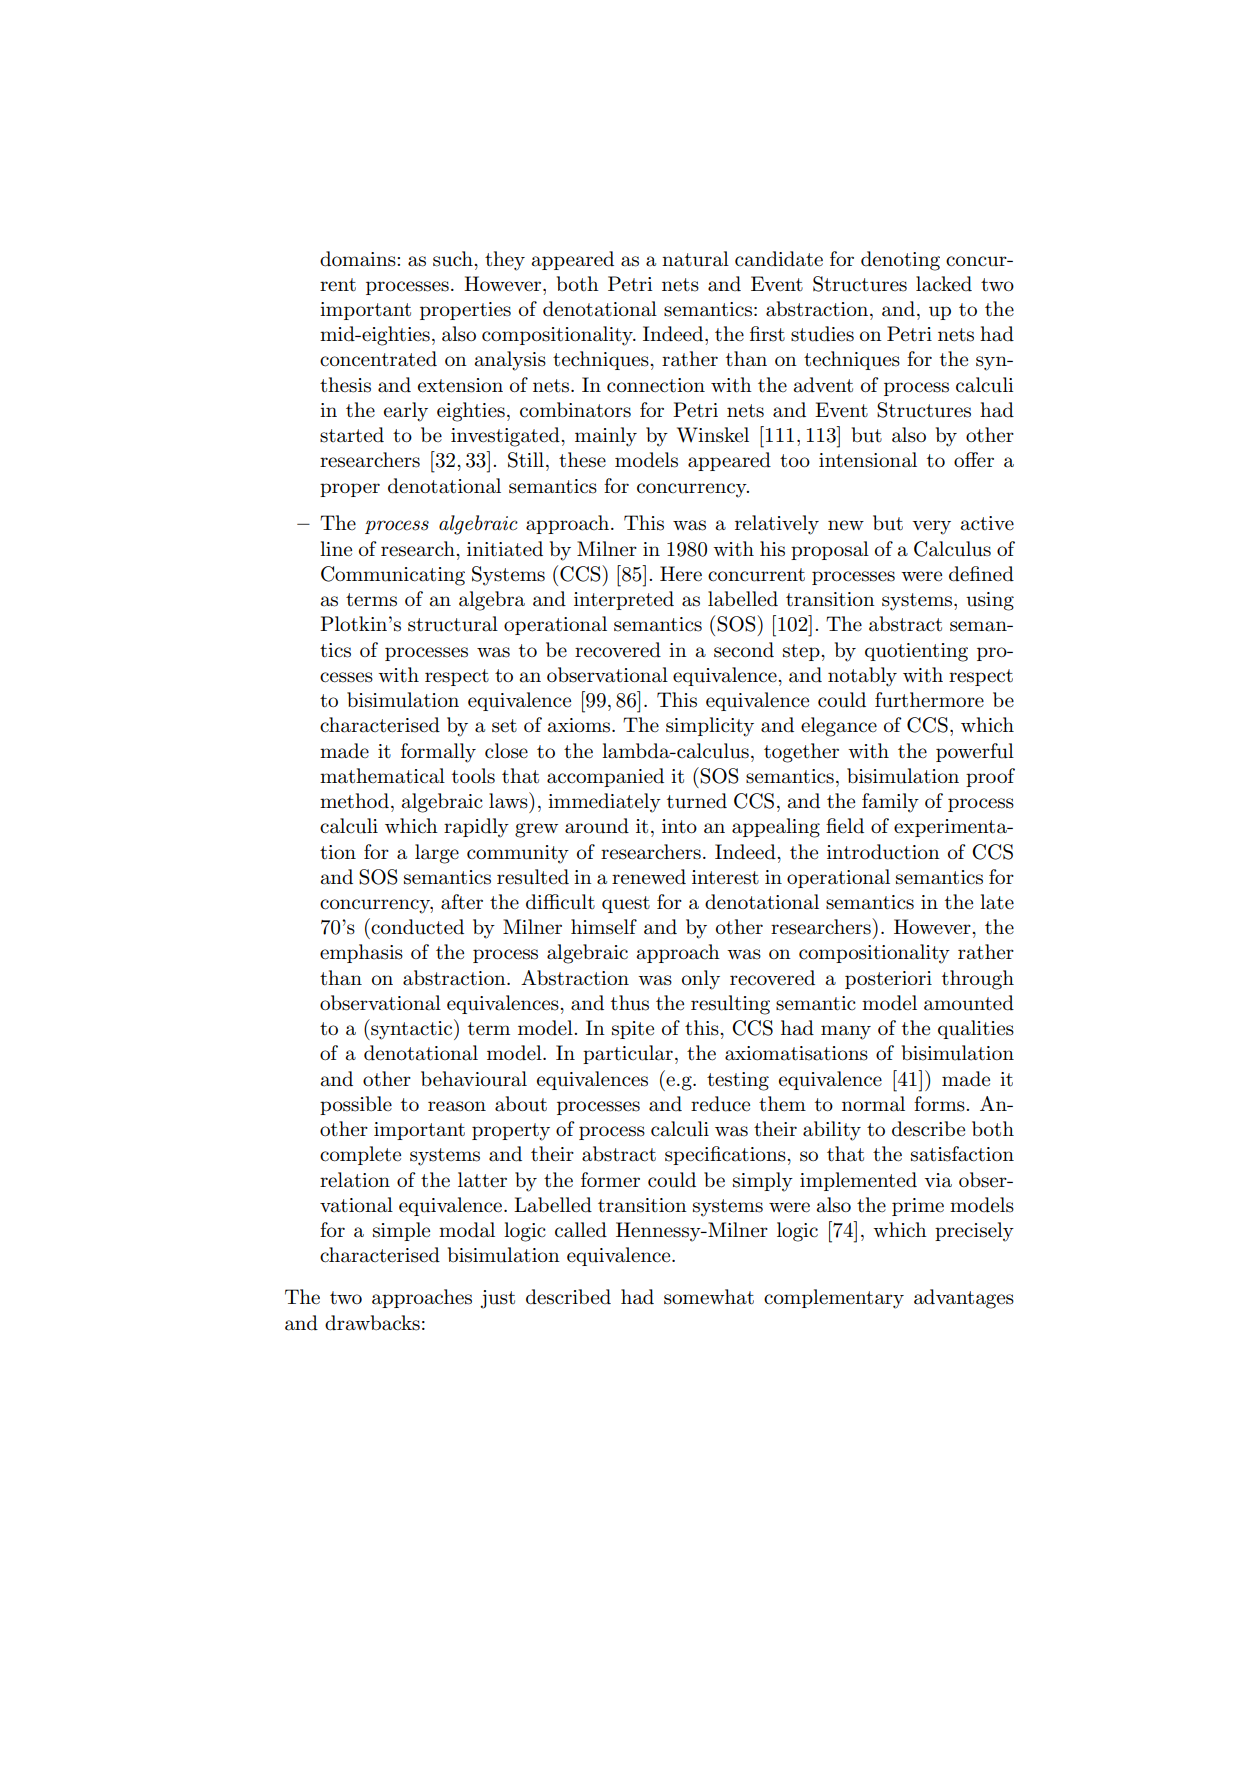 This screenshot has width=1256, height=1777. I want to click on syntactic, so click(412, 1029).
